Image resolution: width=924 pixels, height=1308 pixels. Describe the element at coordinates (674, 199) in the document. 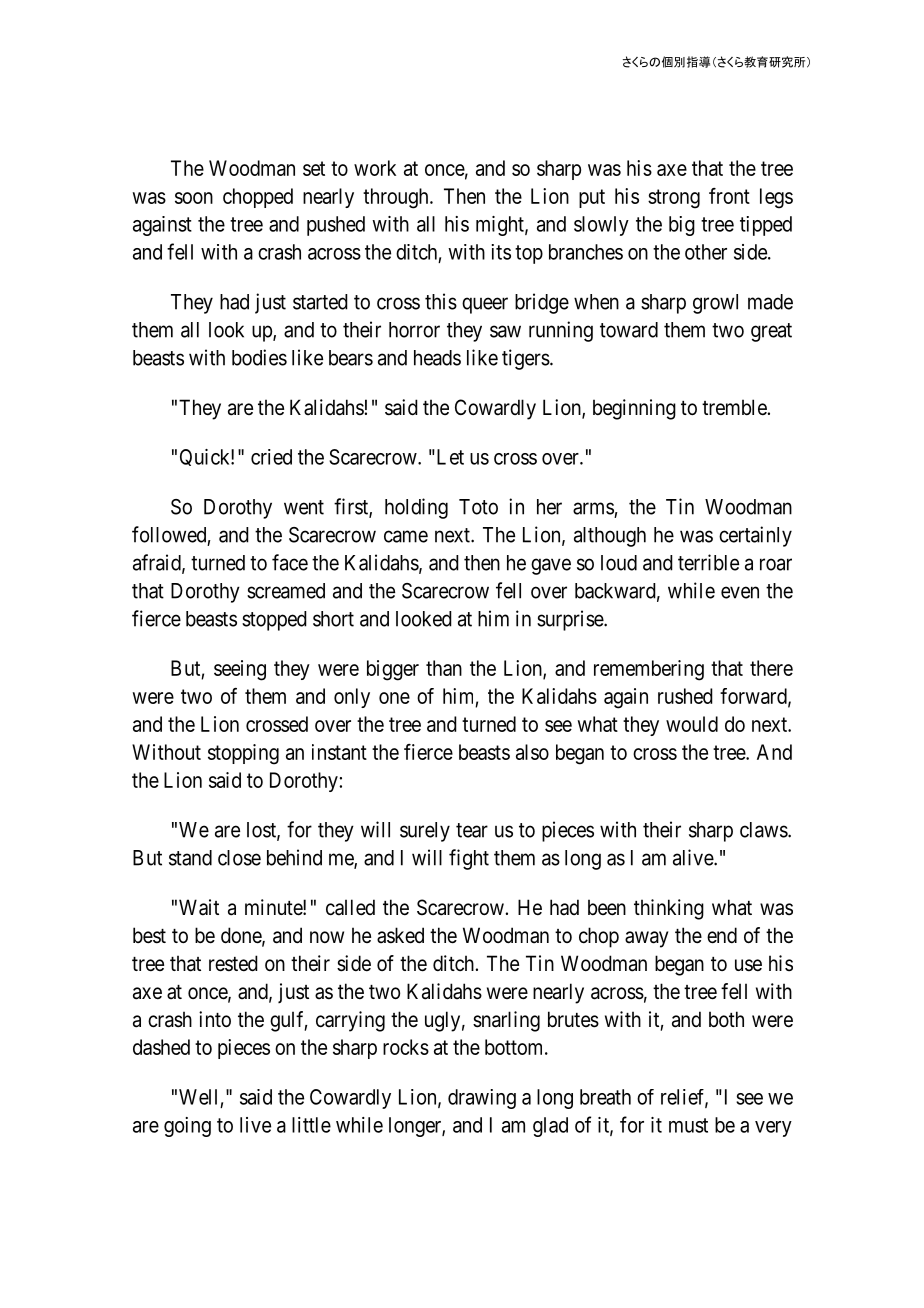

I see `strong` at that location.
